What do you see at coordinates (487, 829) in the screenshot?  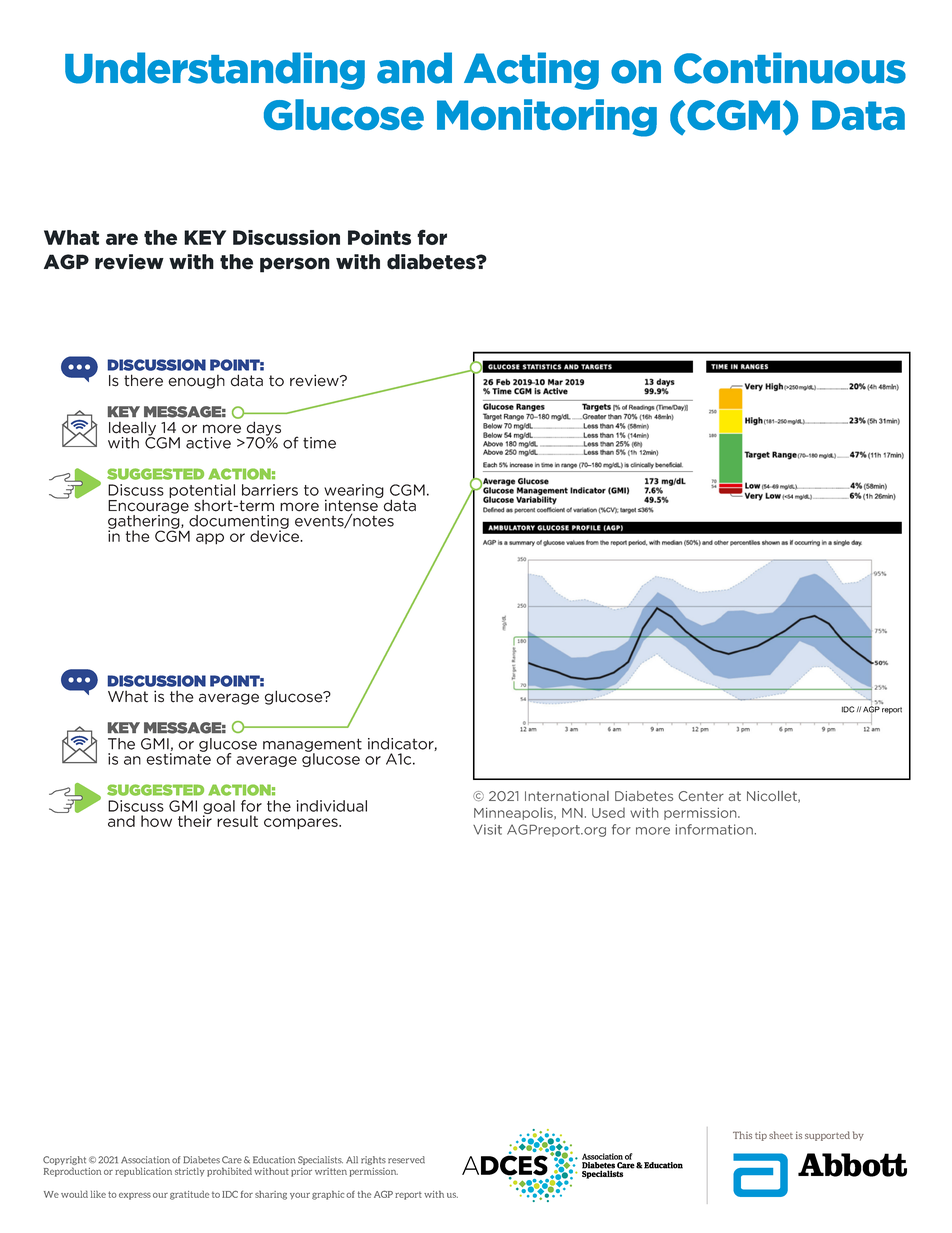 I see `Visit` at bounding box center [487, 829].
